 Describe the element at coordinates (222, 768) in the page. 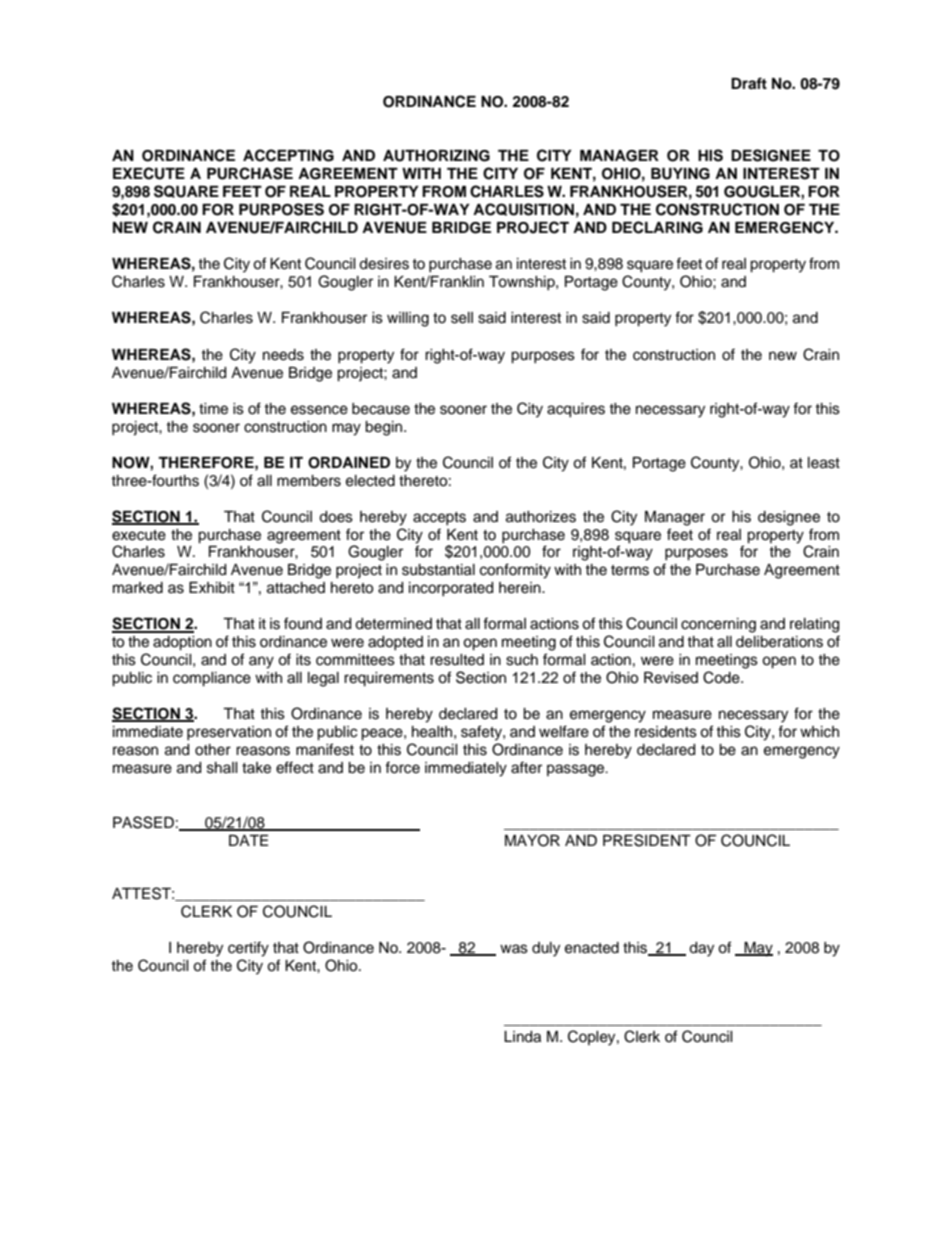

I see `shall` at that location.
